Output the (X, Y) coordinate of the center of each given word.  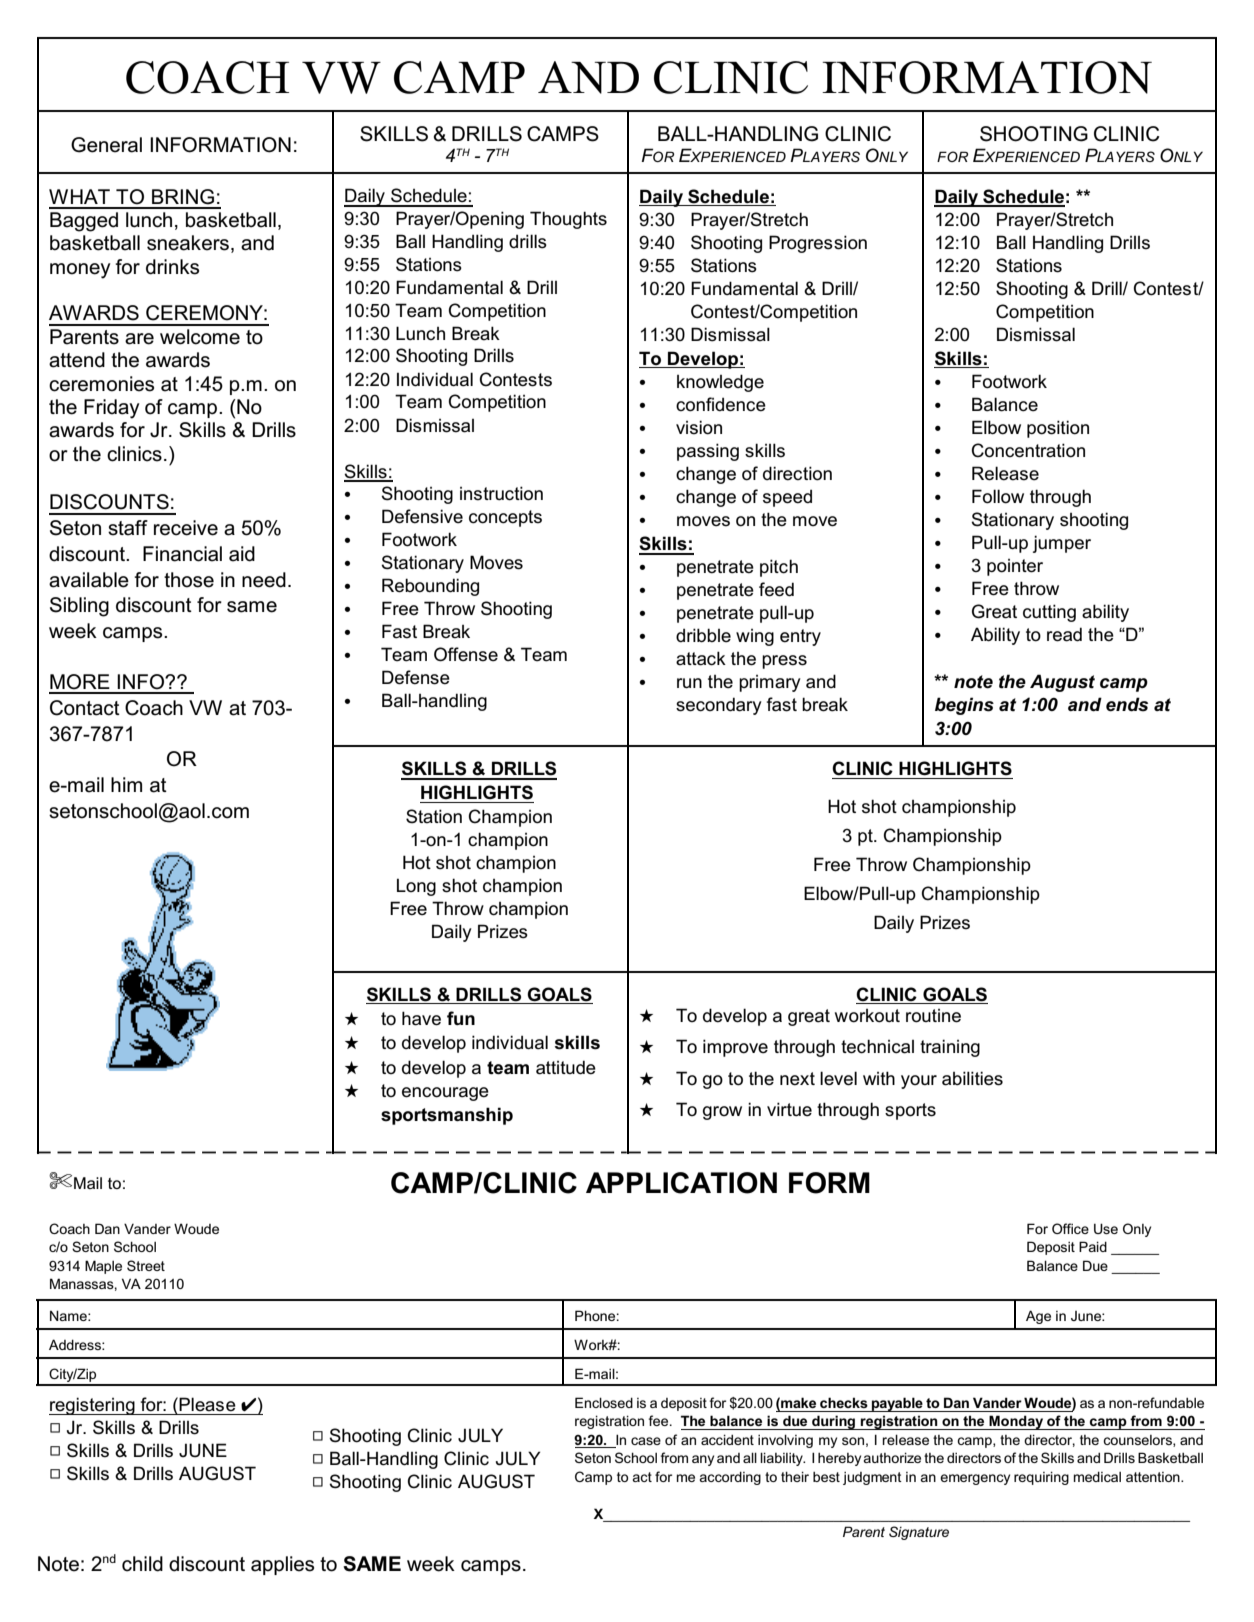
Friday (112, 409)
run (689, 683)
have (421, 1018)
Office (1070, 1228)
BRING (183, 197)
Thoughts (568, 220)
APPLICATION (681, 1183)
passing (708, 452)
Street (146, 1265)
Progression (818, 244)
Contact (85, 708)
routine (933, 1016)
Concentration (1028, 450)
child (142, 1564)
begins (964, 706)
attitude (566, 1067)
